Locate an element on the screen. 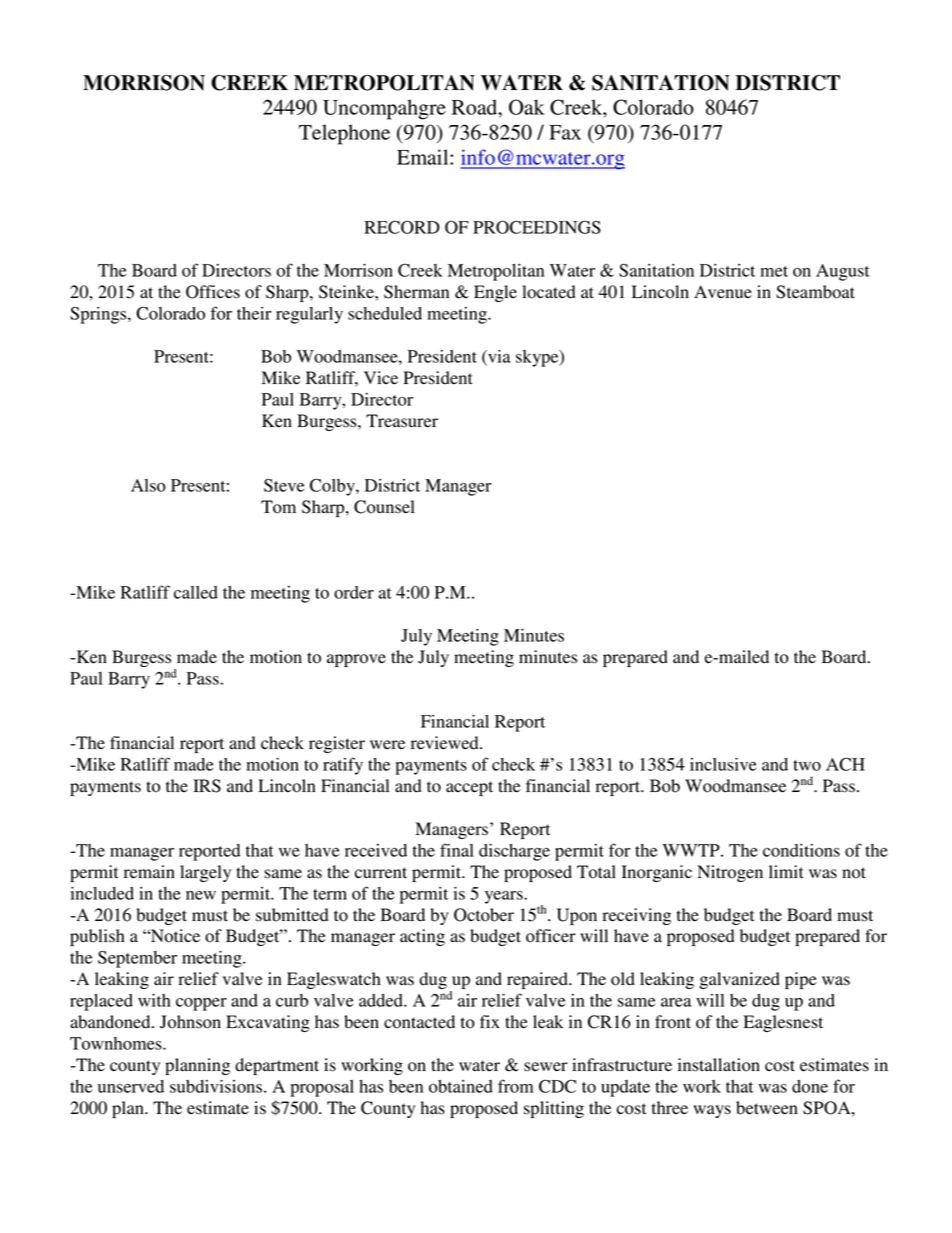  conditions is located at coordinates (801, 850).
